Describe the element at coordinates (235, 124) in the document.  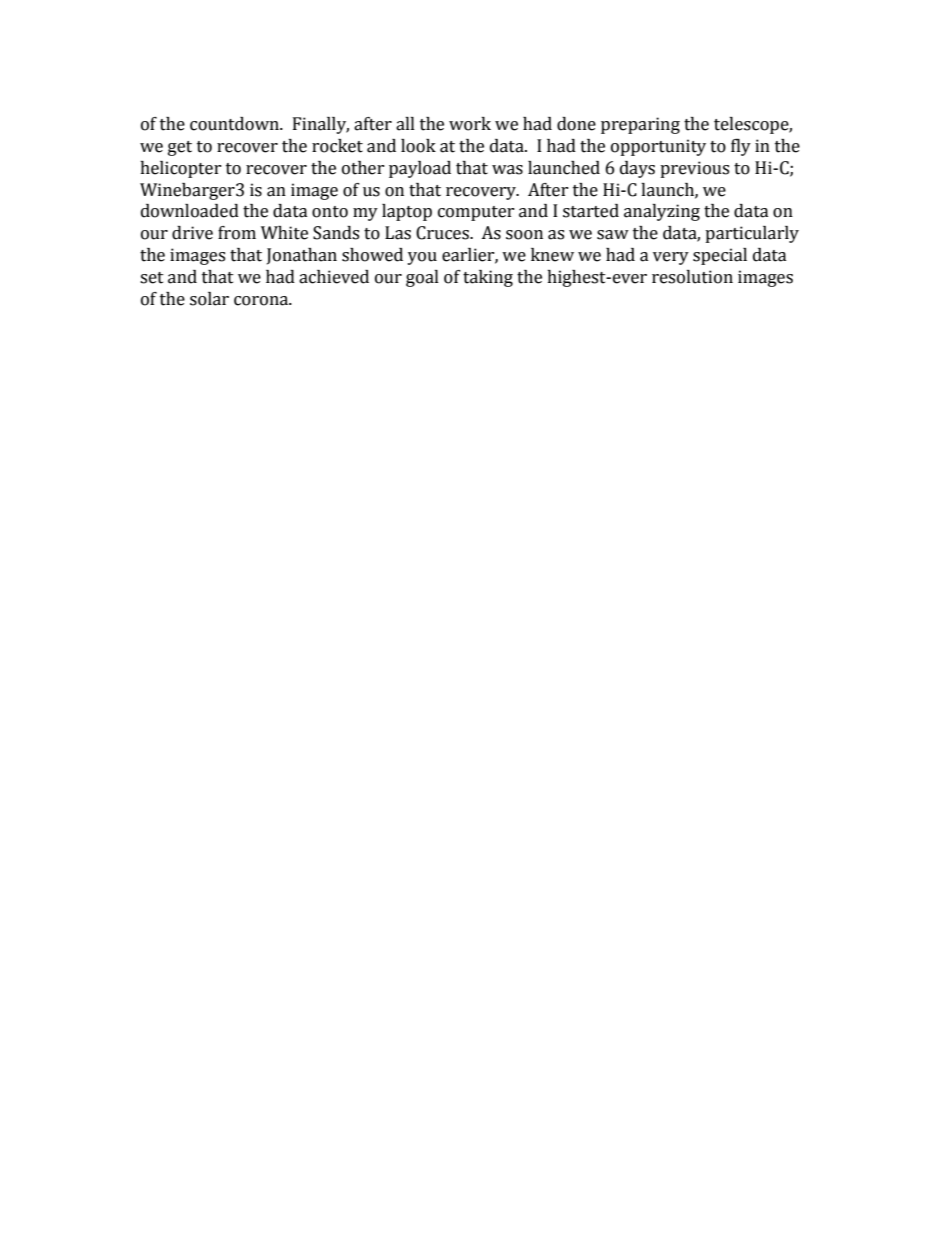
I see `countdown` at that location.
